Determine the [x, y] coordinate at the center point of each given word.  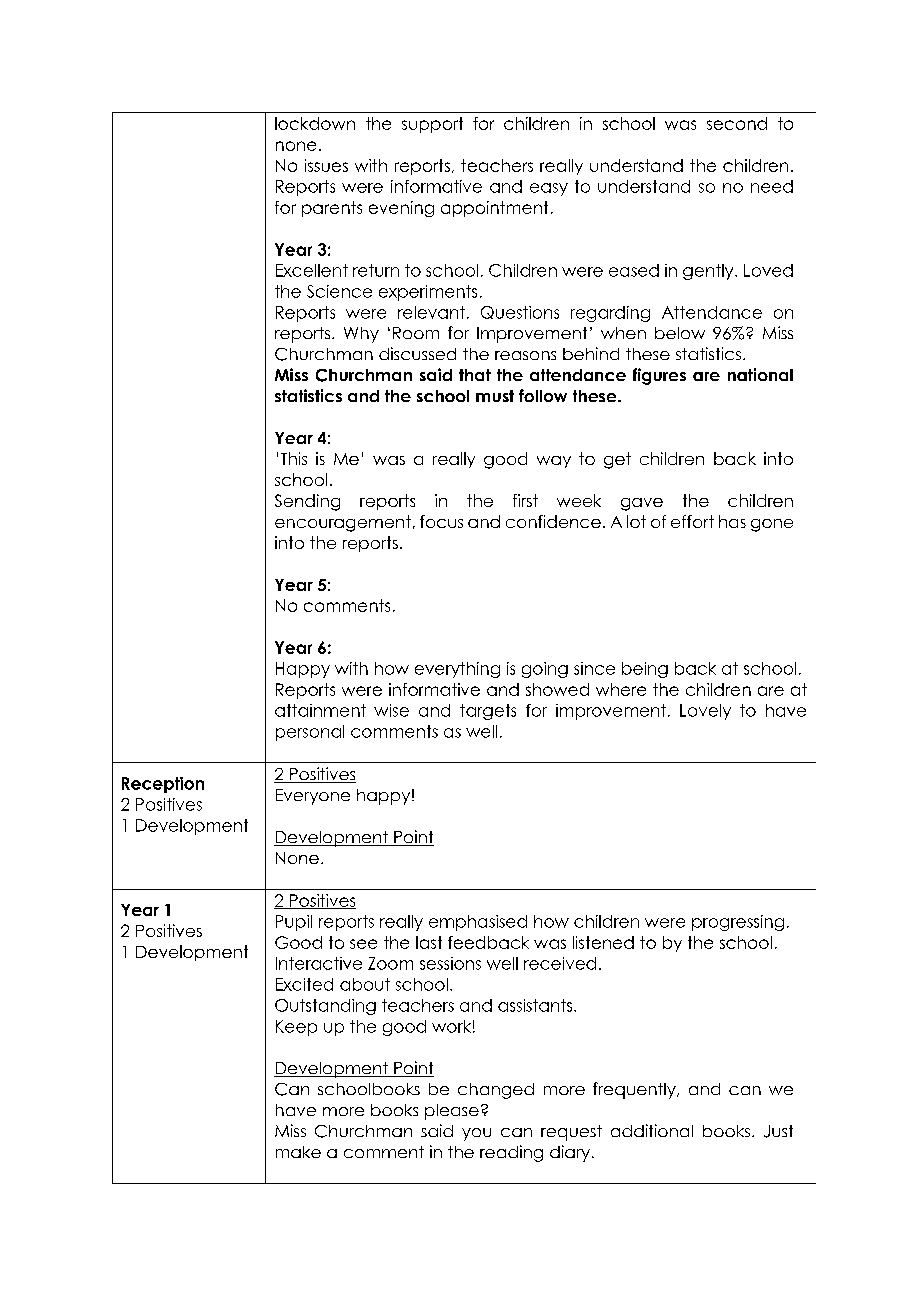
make [298, 1152]
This [294, 458]
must [495, 396]
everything [457, 670]
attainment [320, 710]
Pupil [294, 923]
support [432, 125]
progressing [738, 923]
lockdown [315, 123]
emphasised [478, 923]
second [737, 123]
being [645, 670]
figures [659, 376]
